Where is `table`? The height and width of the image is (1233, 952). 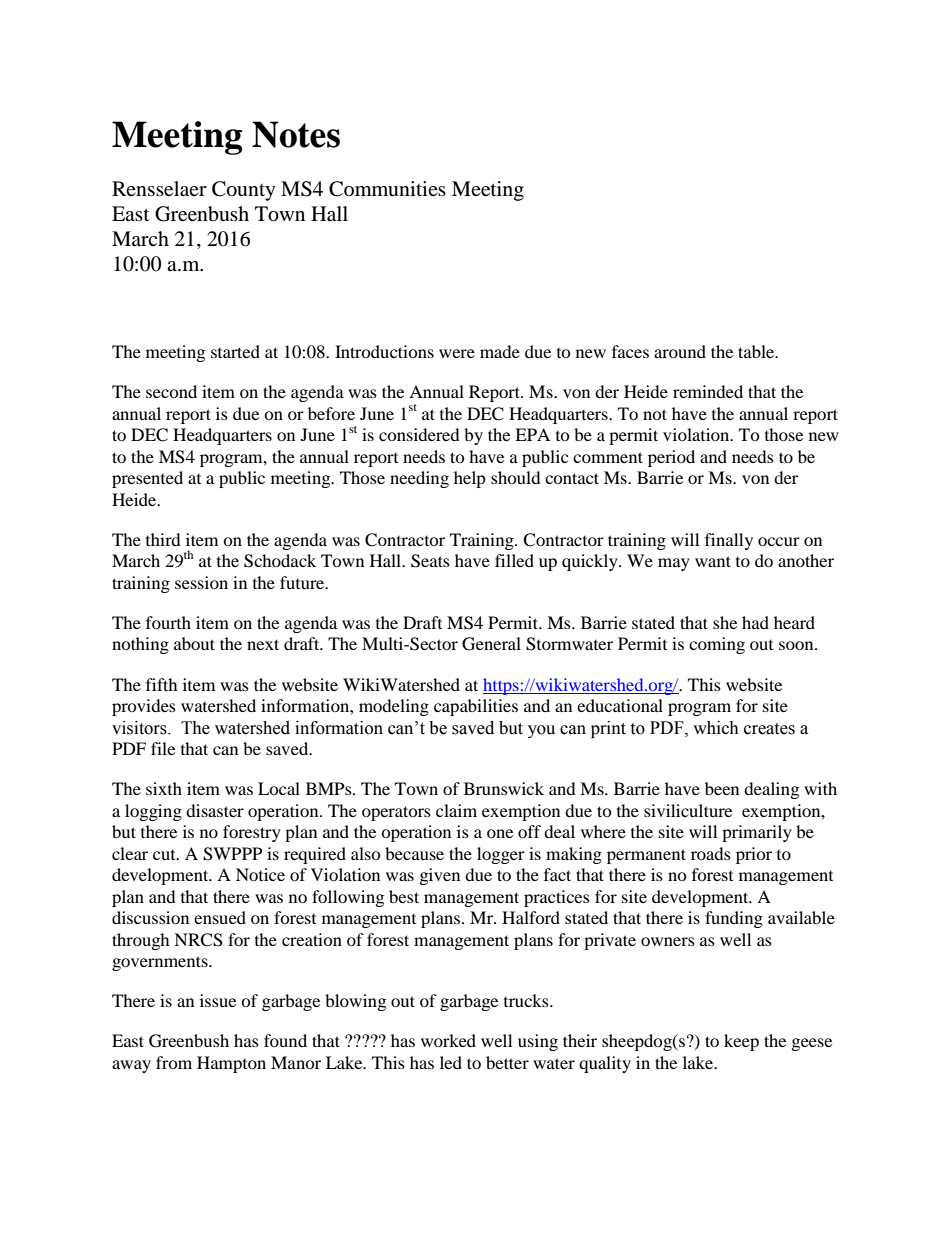 table is located at coordinates (757, 351).
